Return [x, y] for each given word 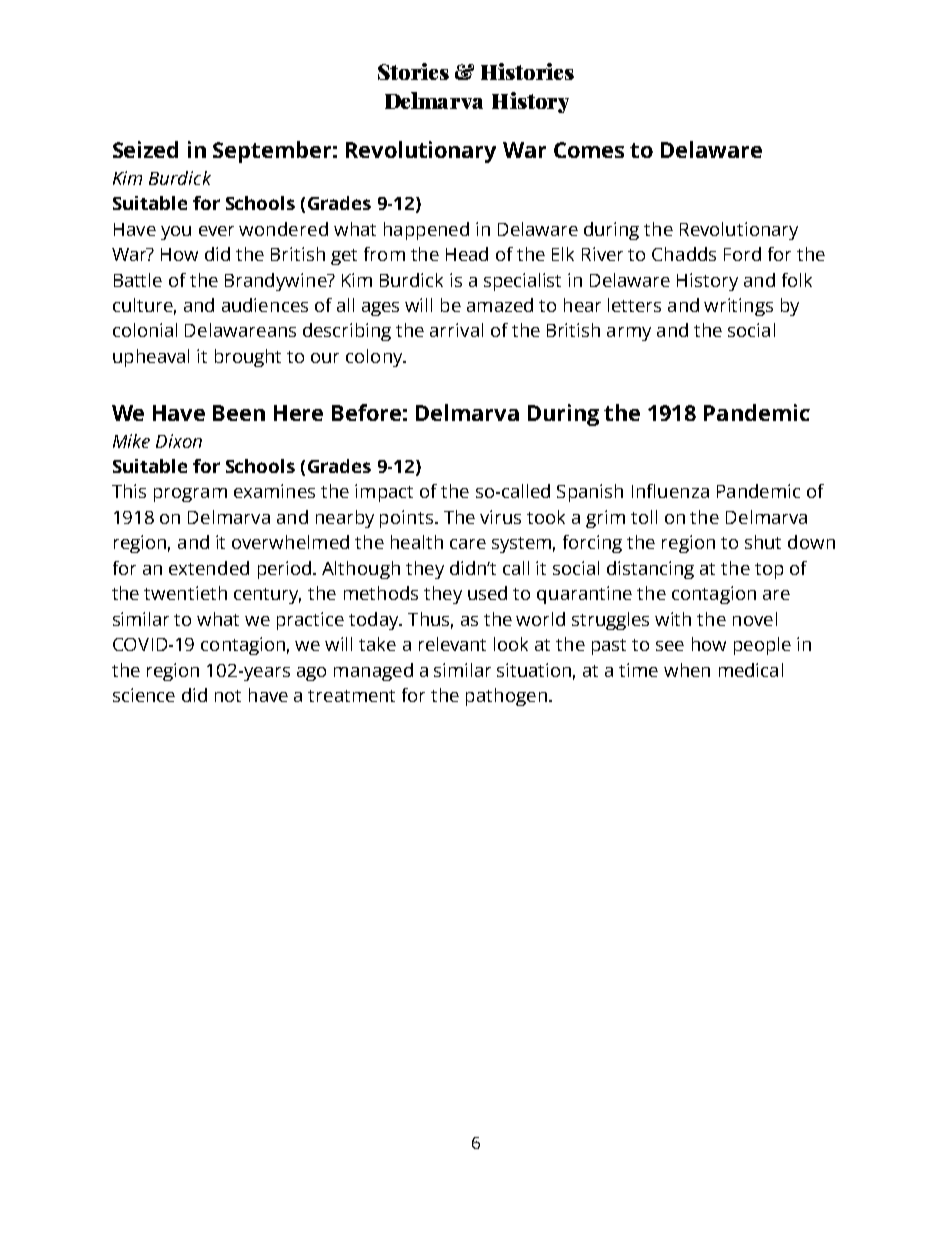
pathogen [506, 697]
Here [298, 413]
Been [239, 413]
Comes [589, 150]
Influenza [670, 491]
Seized [145, 149]
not [228, 696]
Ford [742, 254]
